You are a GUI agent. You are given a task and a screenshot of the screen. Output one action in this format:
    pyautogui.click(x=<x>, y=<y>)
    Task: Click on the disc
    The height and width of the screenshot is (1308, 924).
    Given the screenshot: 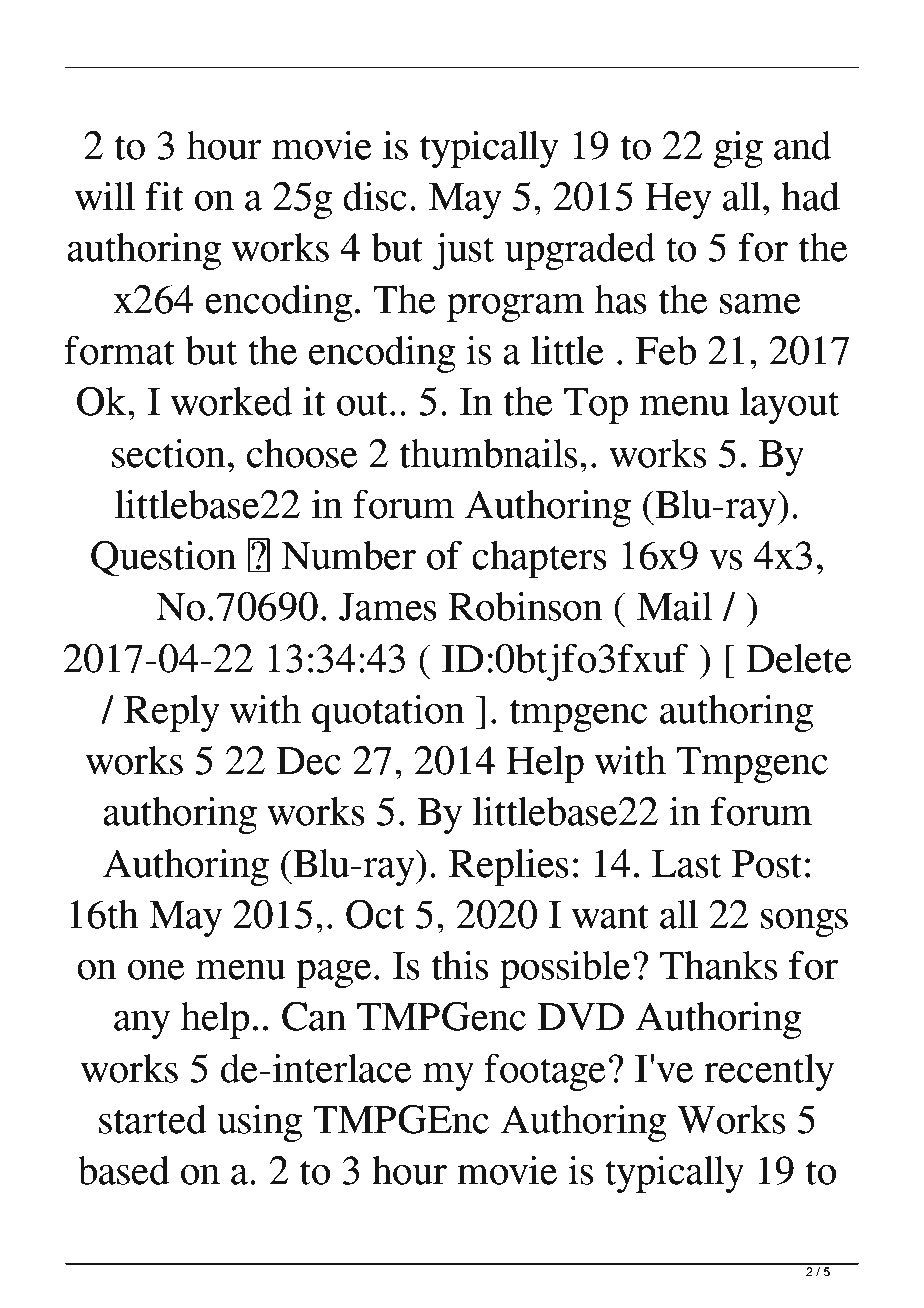 What is the action you would take?
    pyautogui.click(x=375, y=196)
